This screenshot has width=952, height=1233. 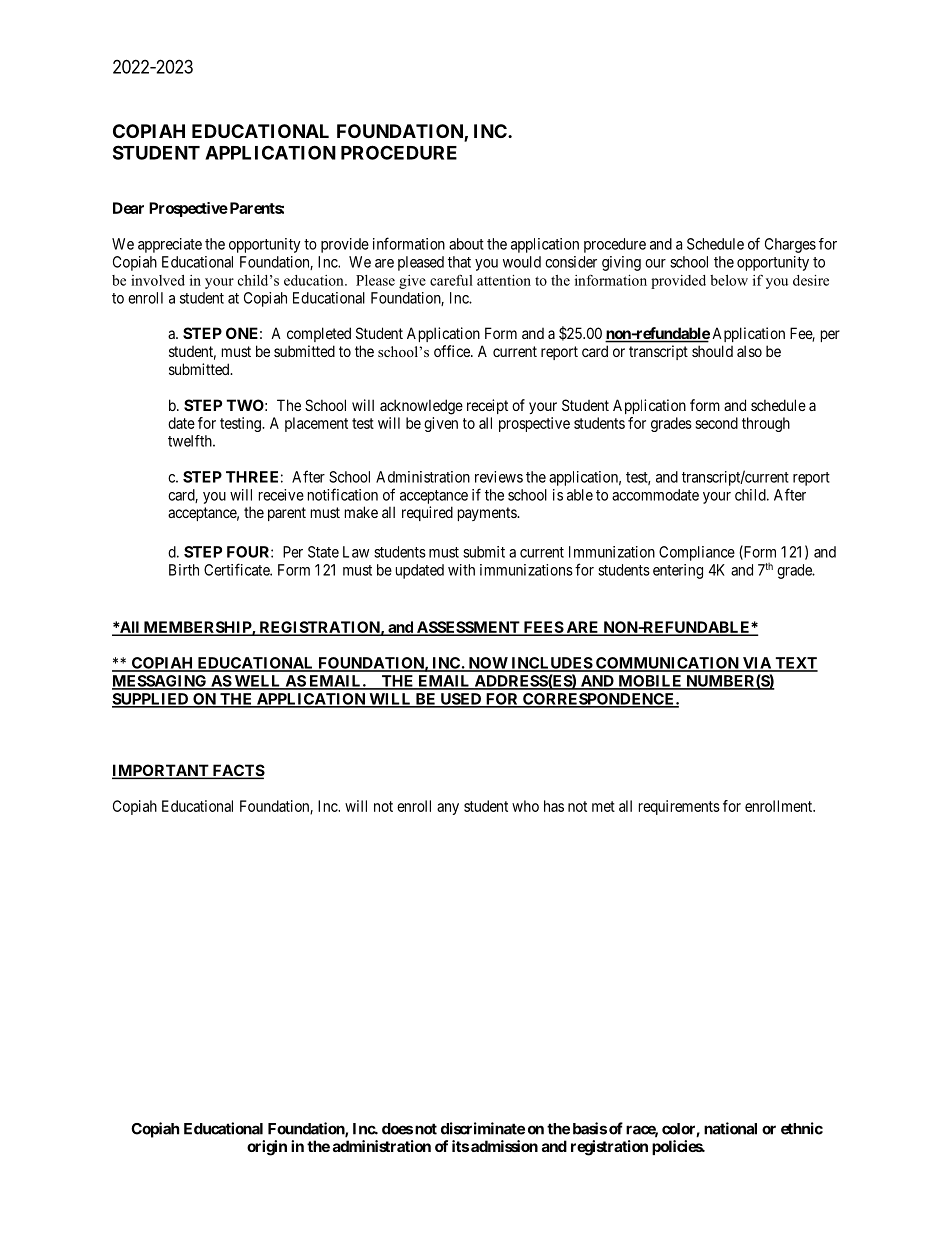 What do you see at coordinates (466, 244) in the screenshot?
I see `about` at bounding box center [466, 244].
